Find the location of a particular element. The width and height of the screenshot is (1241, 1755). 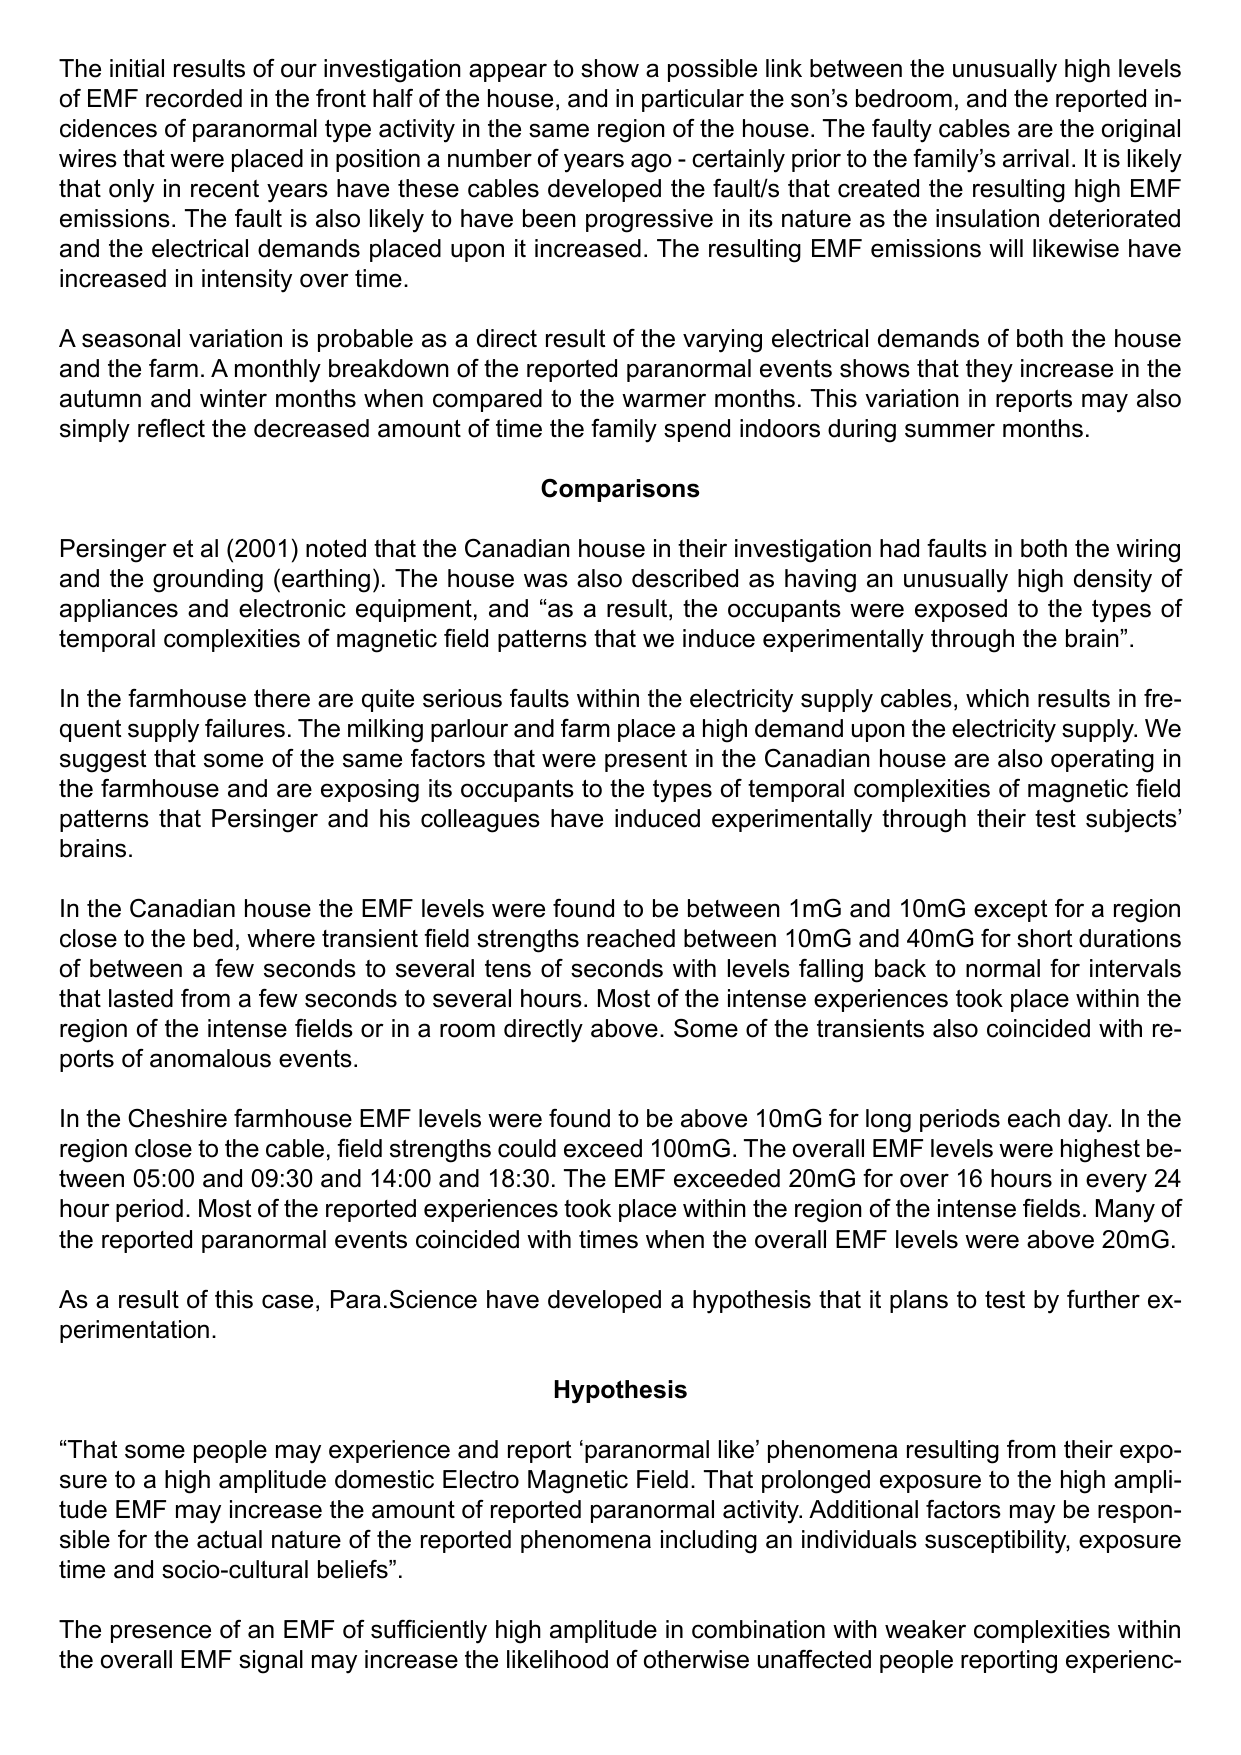

Comparisons is located at coordinates (620, 490).
